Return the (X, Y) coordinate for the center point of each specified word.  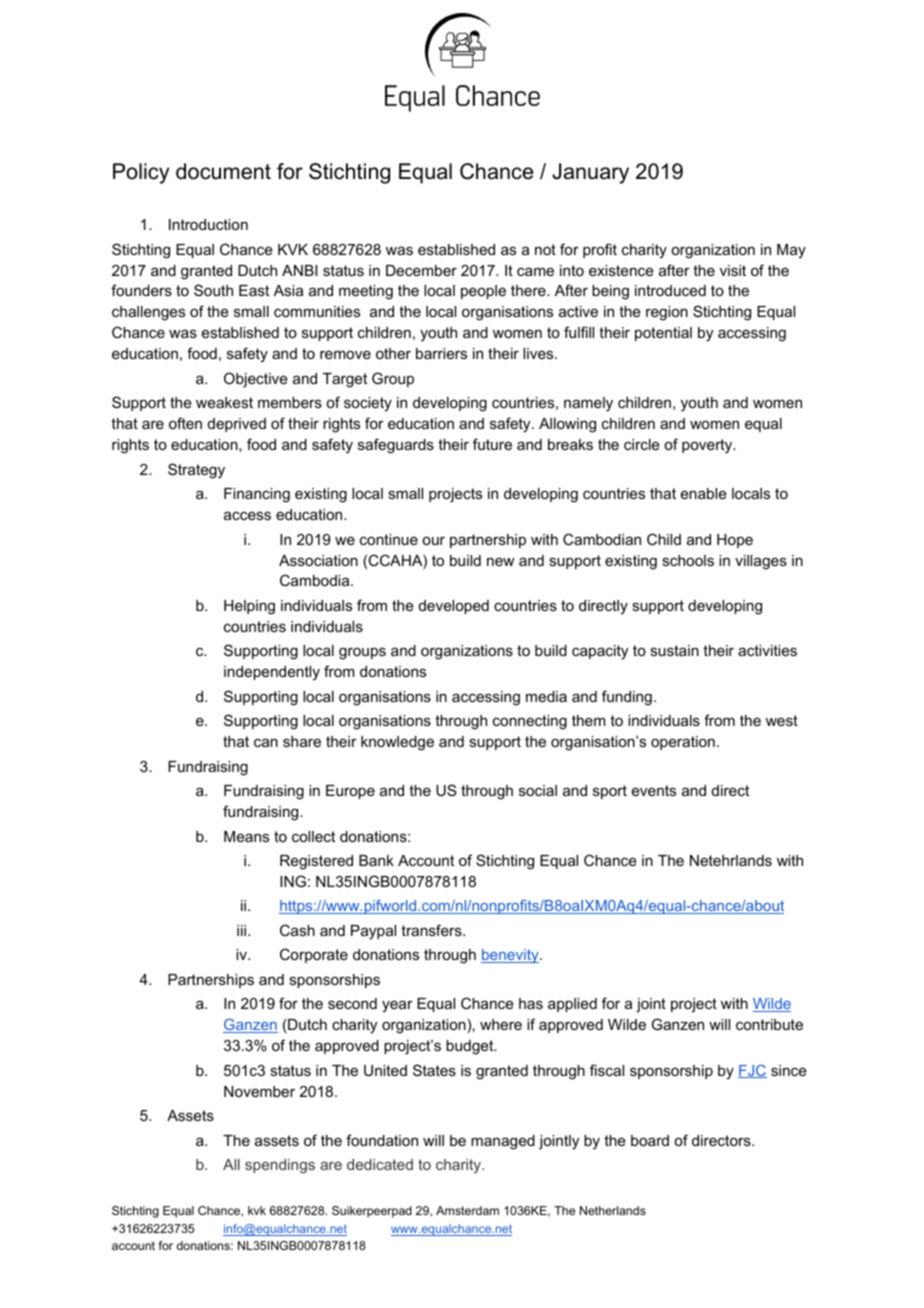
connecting (530, 722)
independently (272, 673)
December (421, 270)
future (492, 444)
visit (733, 270)
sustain (674, 650)
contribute (769, 1024)
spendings (280, 1166)
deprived (237, 425)
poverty (708, 446)
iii (241, 930)
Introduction (208, 224)
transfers (432, 930)
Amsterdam (467, 1210)
